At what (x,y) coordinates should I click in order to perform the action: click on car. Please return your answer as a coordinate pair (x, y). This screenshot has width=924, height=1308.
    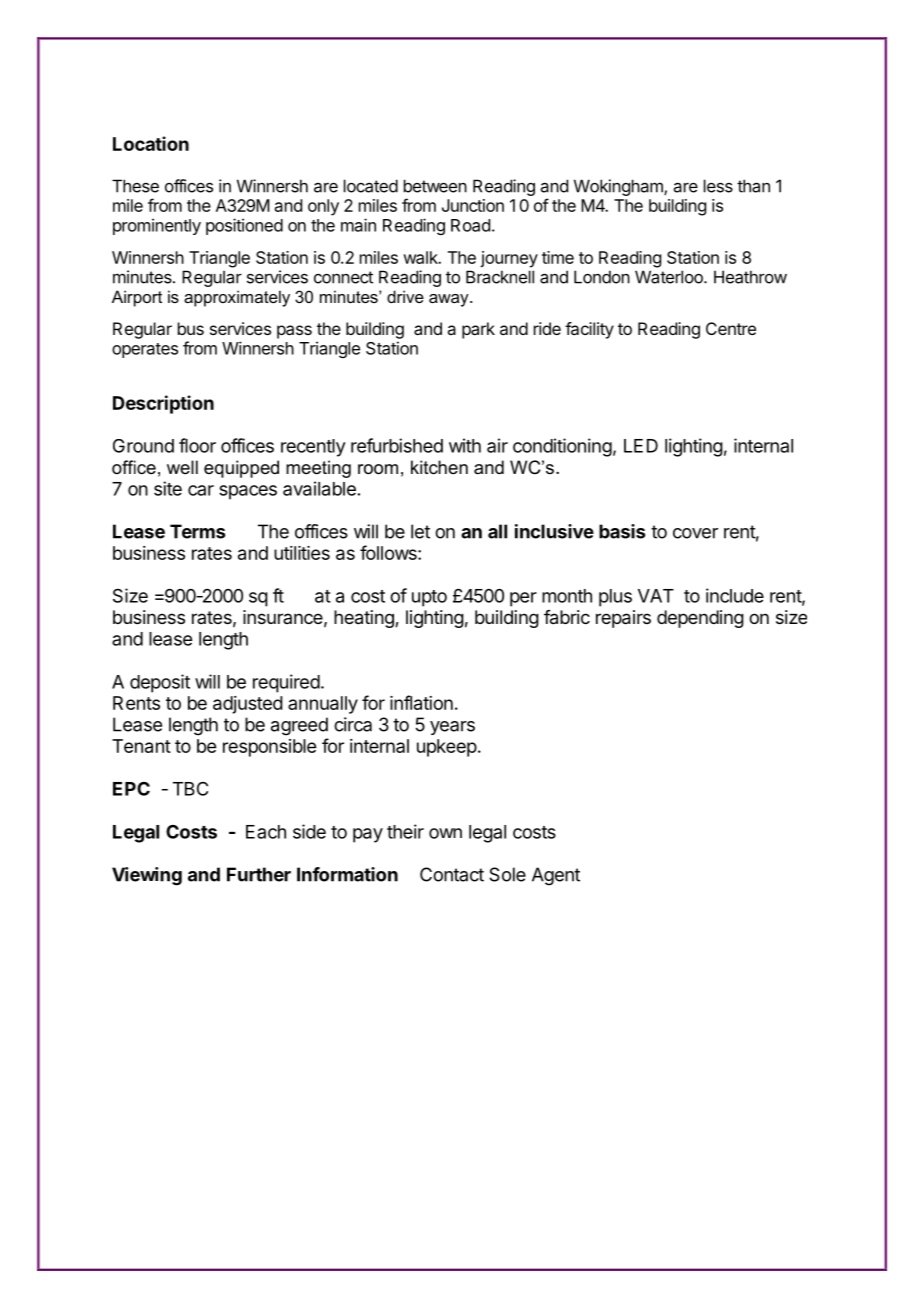
    Looking at the image, I should click on (201, 490).
